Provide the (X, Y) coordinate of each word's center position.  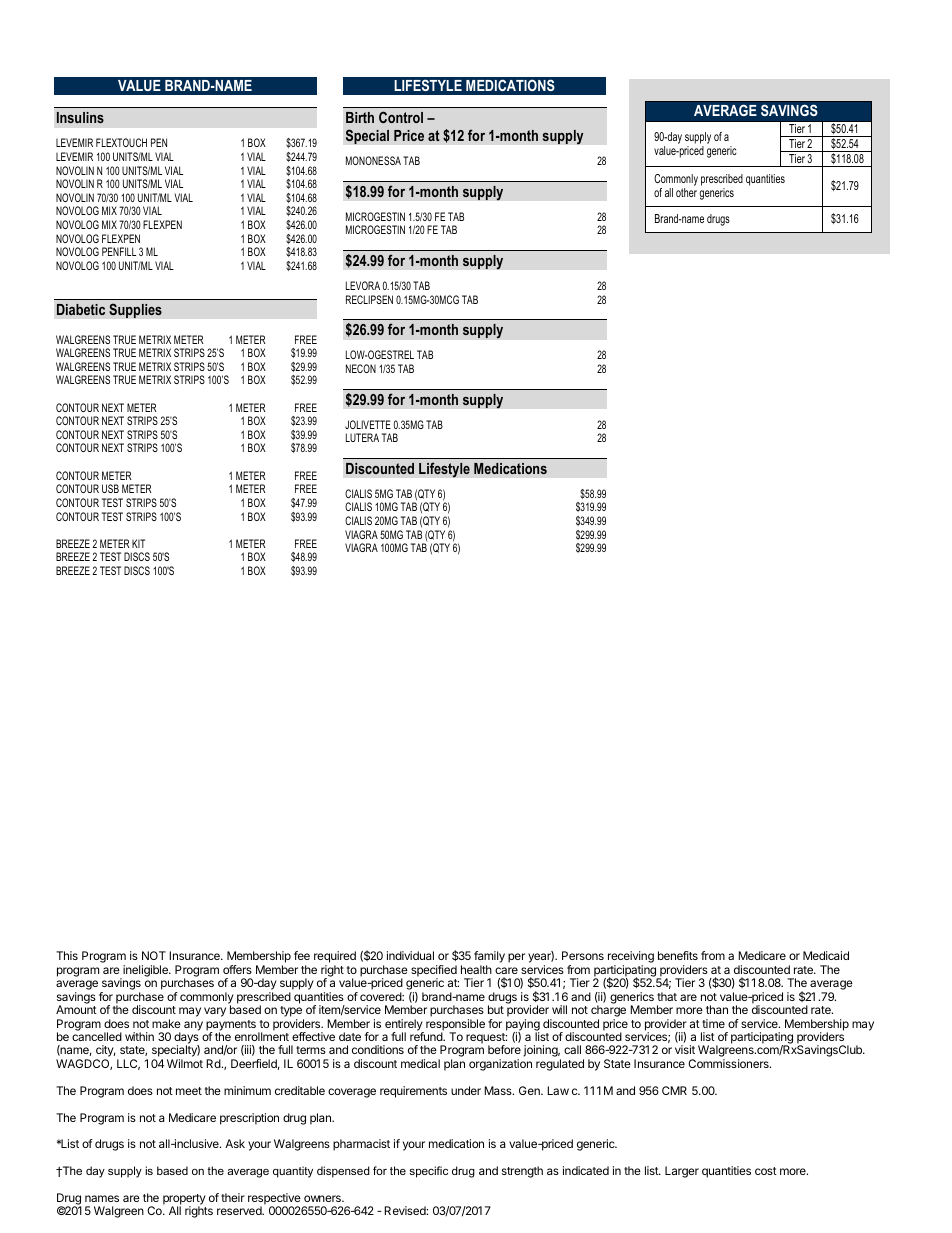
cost (766, 1171)
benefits (678, 955)
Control (401, 117)
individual (410, 955)
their (233, 1197)
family (489, 958)
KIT (138, 543)
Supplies (135, 310)
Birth (360, 117)
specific (428, 1172)
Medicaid (826, 955)
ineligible (145, 972)
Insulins (80, 117)
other (686, 192)
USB (110, 488)
